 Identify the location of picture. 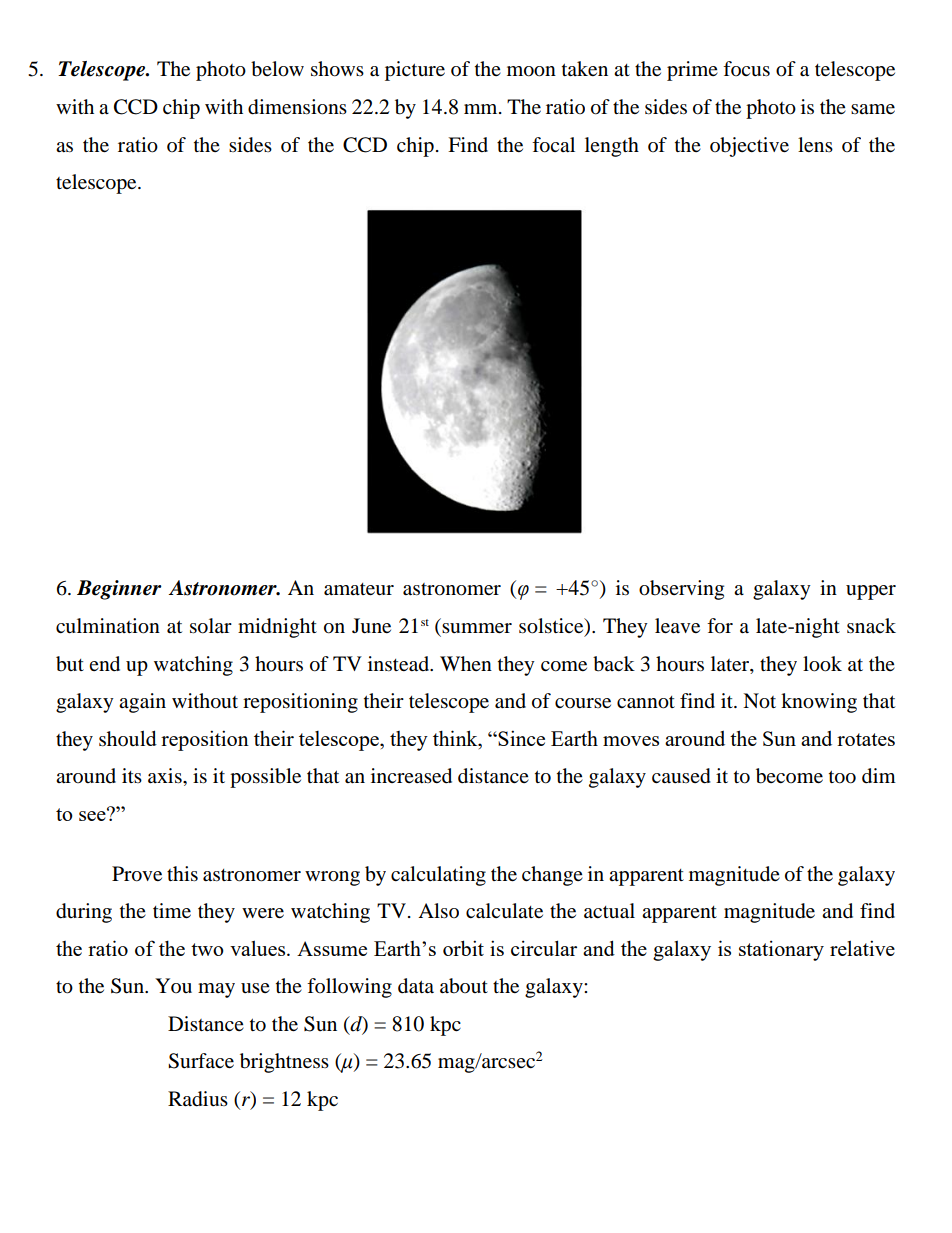
(415, 71).
